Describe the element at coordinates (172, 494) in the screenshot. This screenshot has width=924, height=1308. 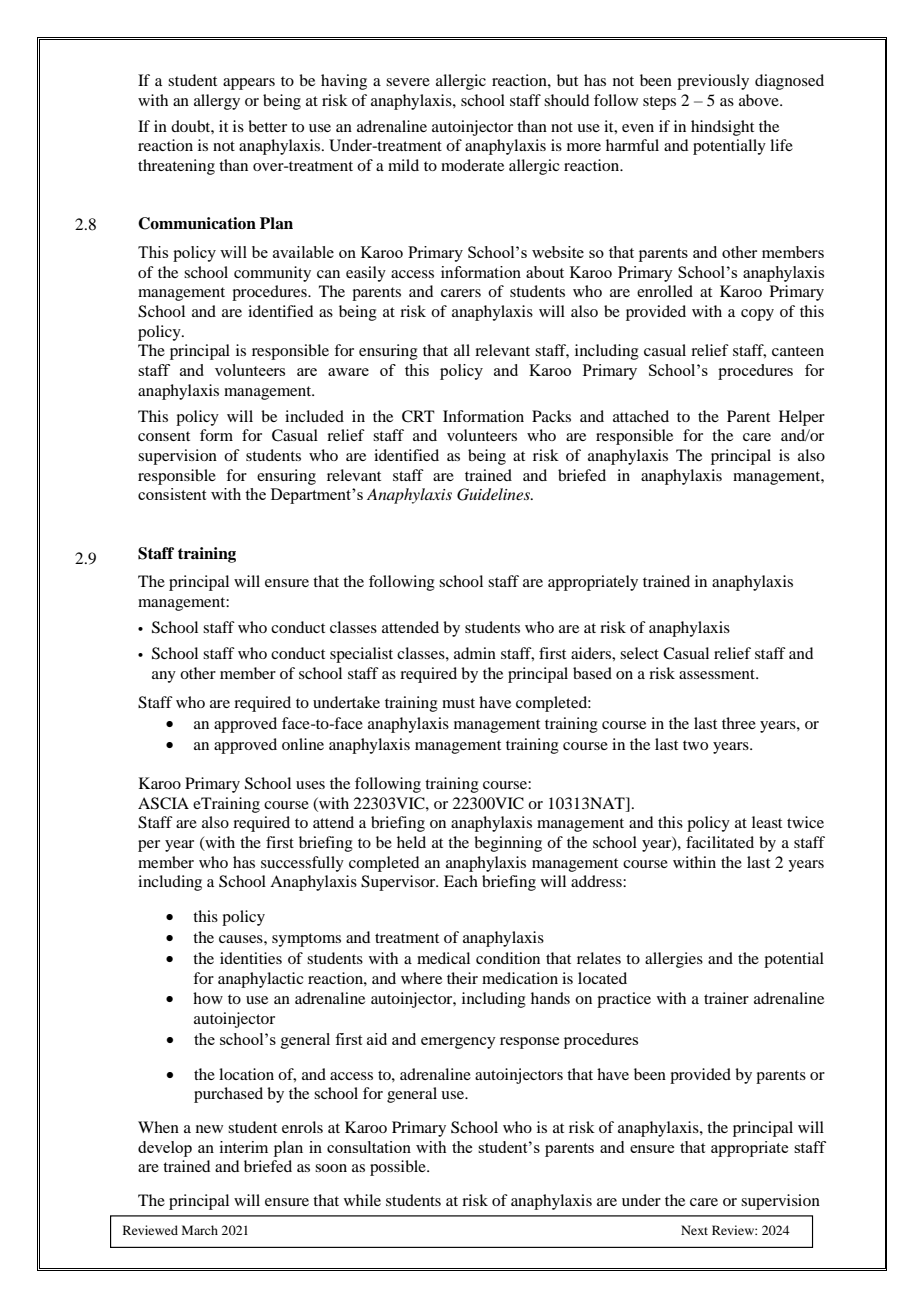
I see `consistent` at that location.
